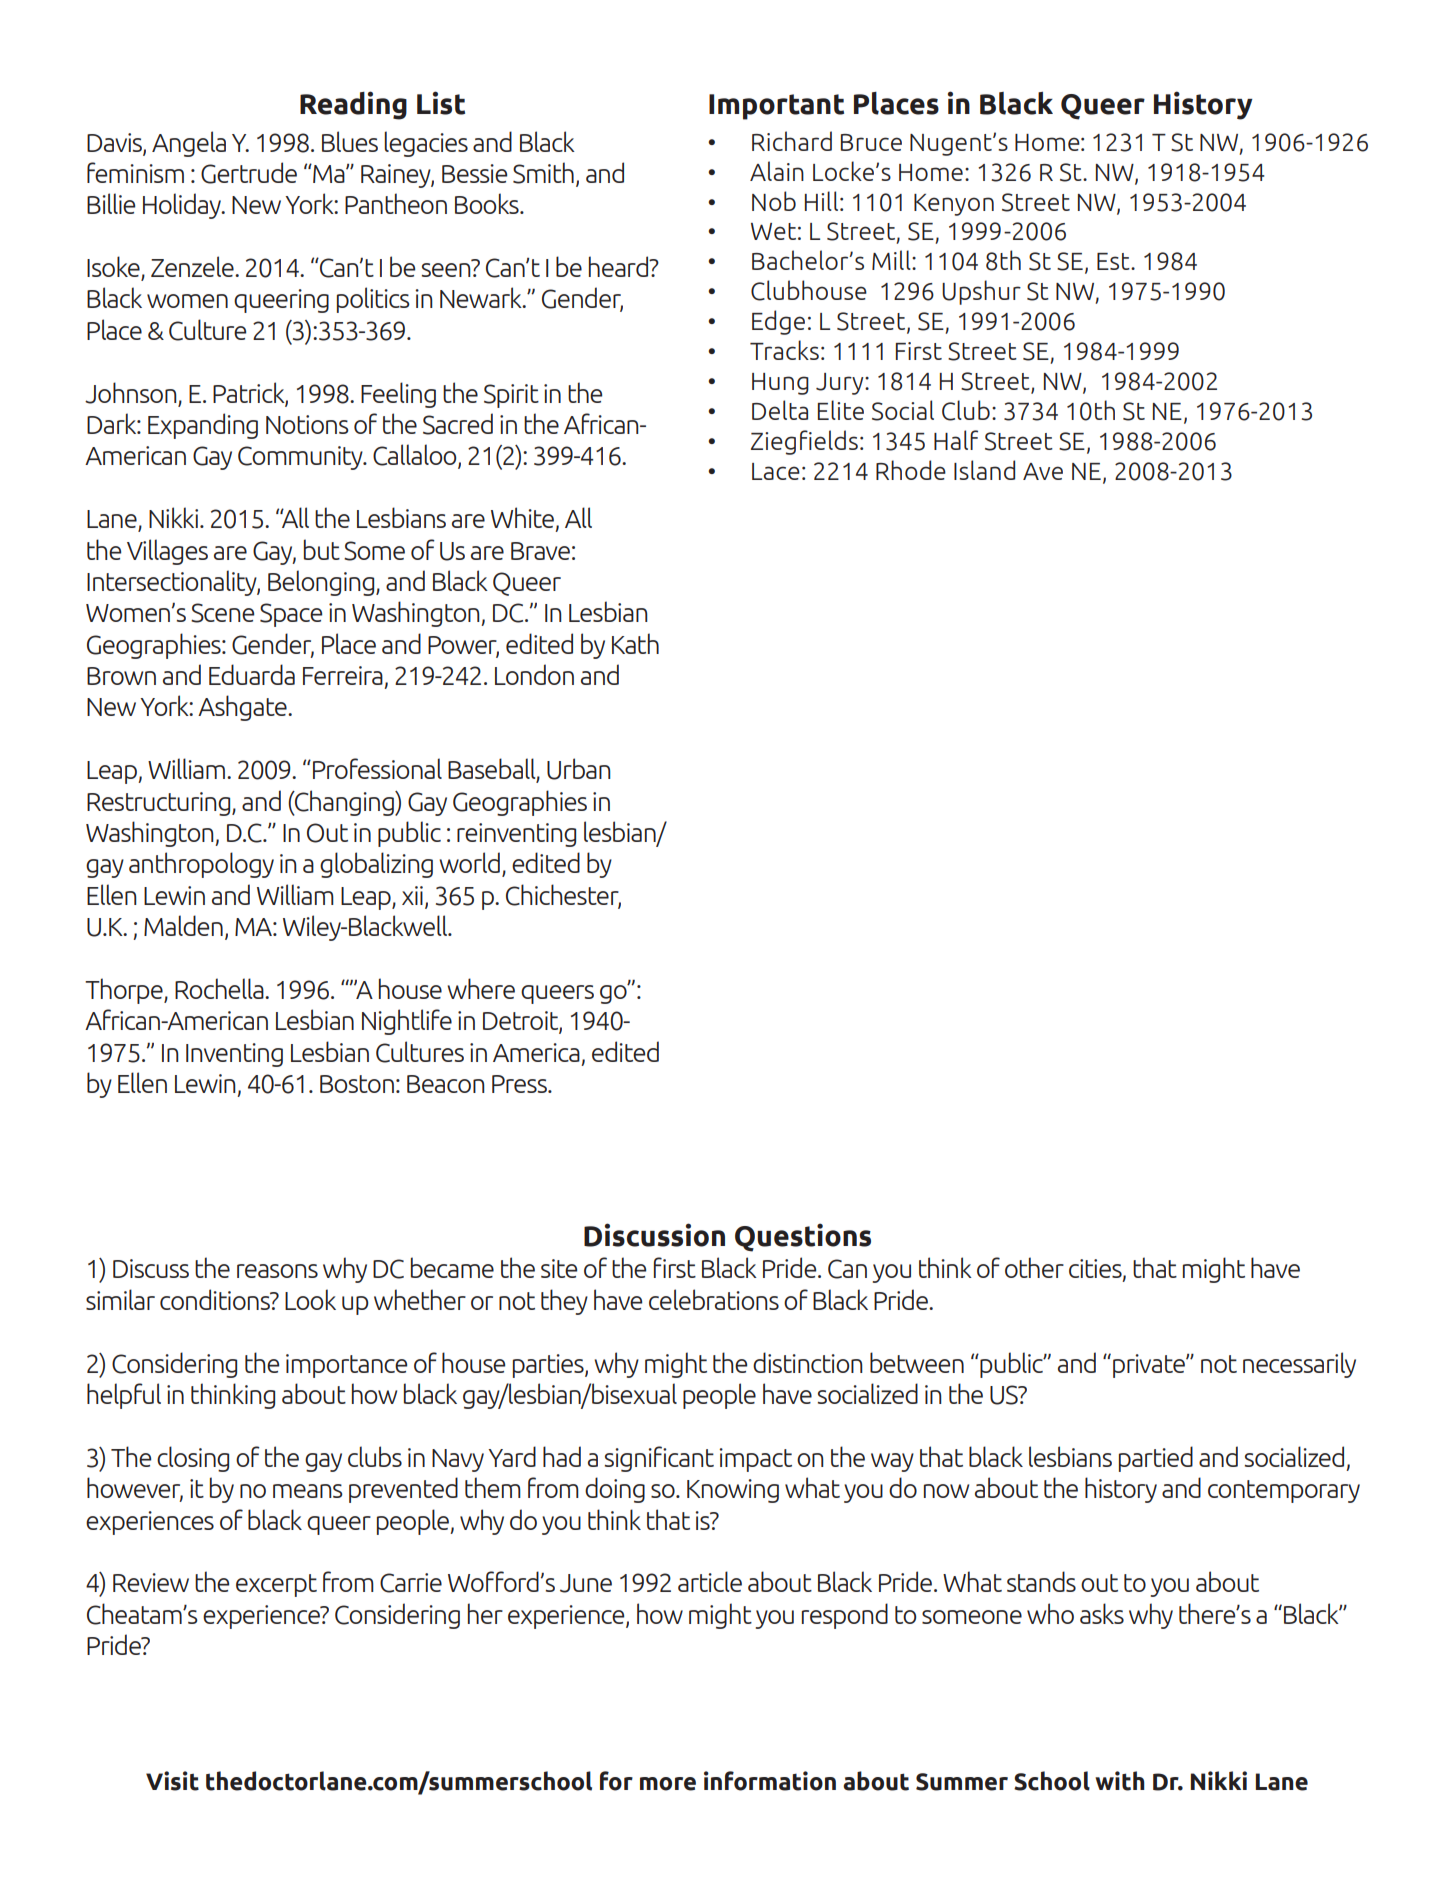 This screenshot has width=1455, height=1883. What do you see at coordinates (1120, 1781) in the screenshot?
I see `with` at bounding box center [1120, 1781].
